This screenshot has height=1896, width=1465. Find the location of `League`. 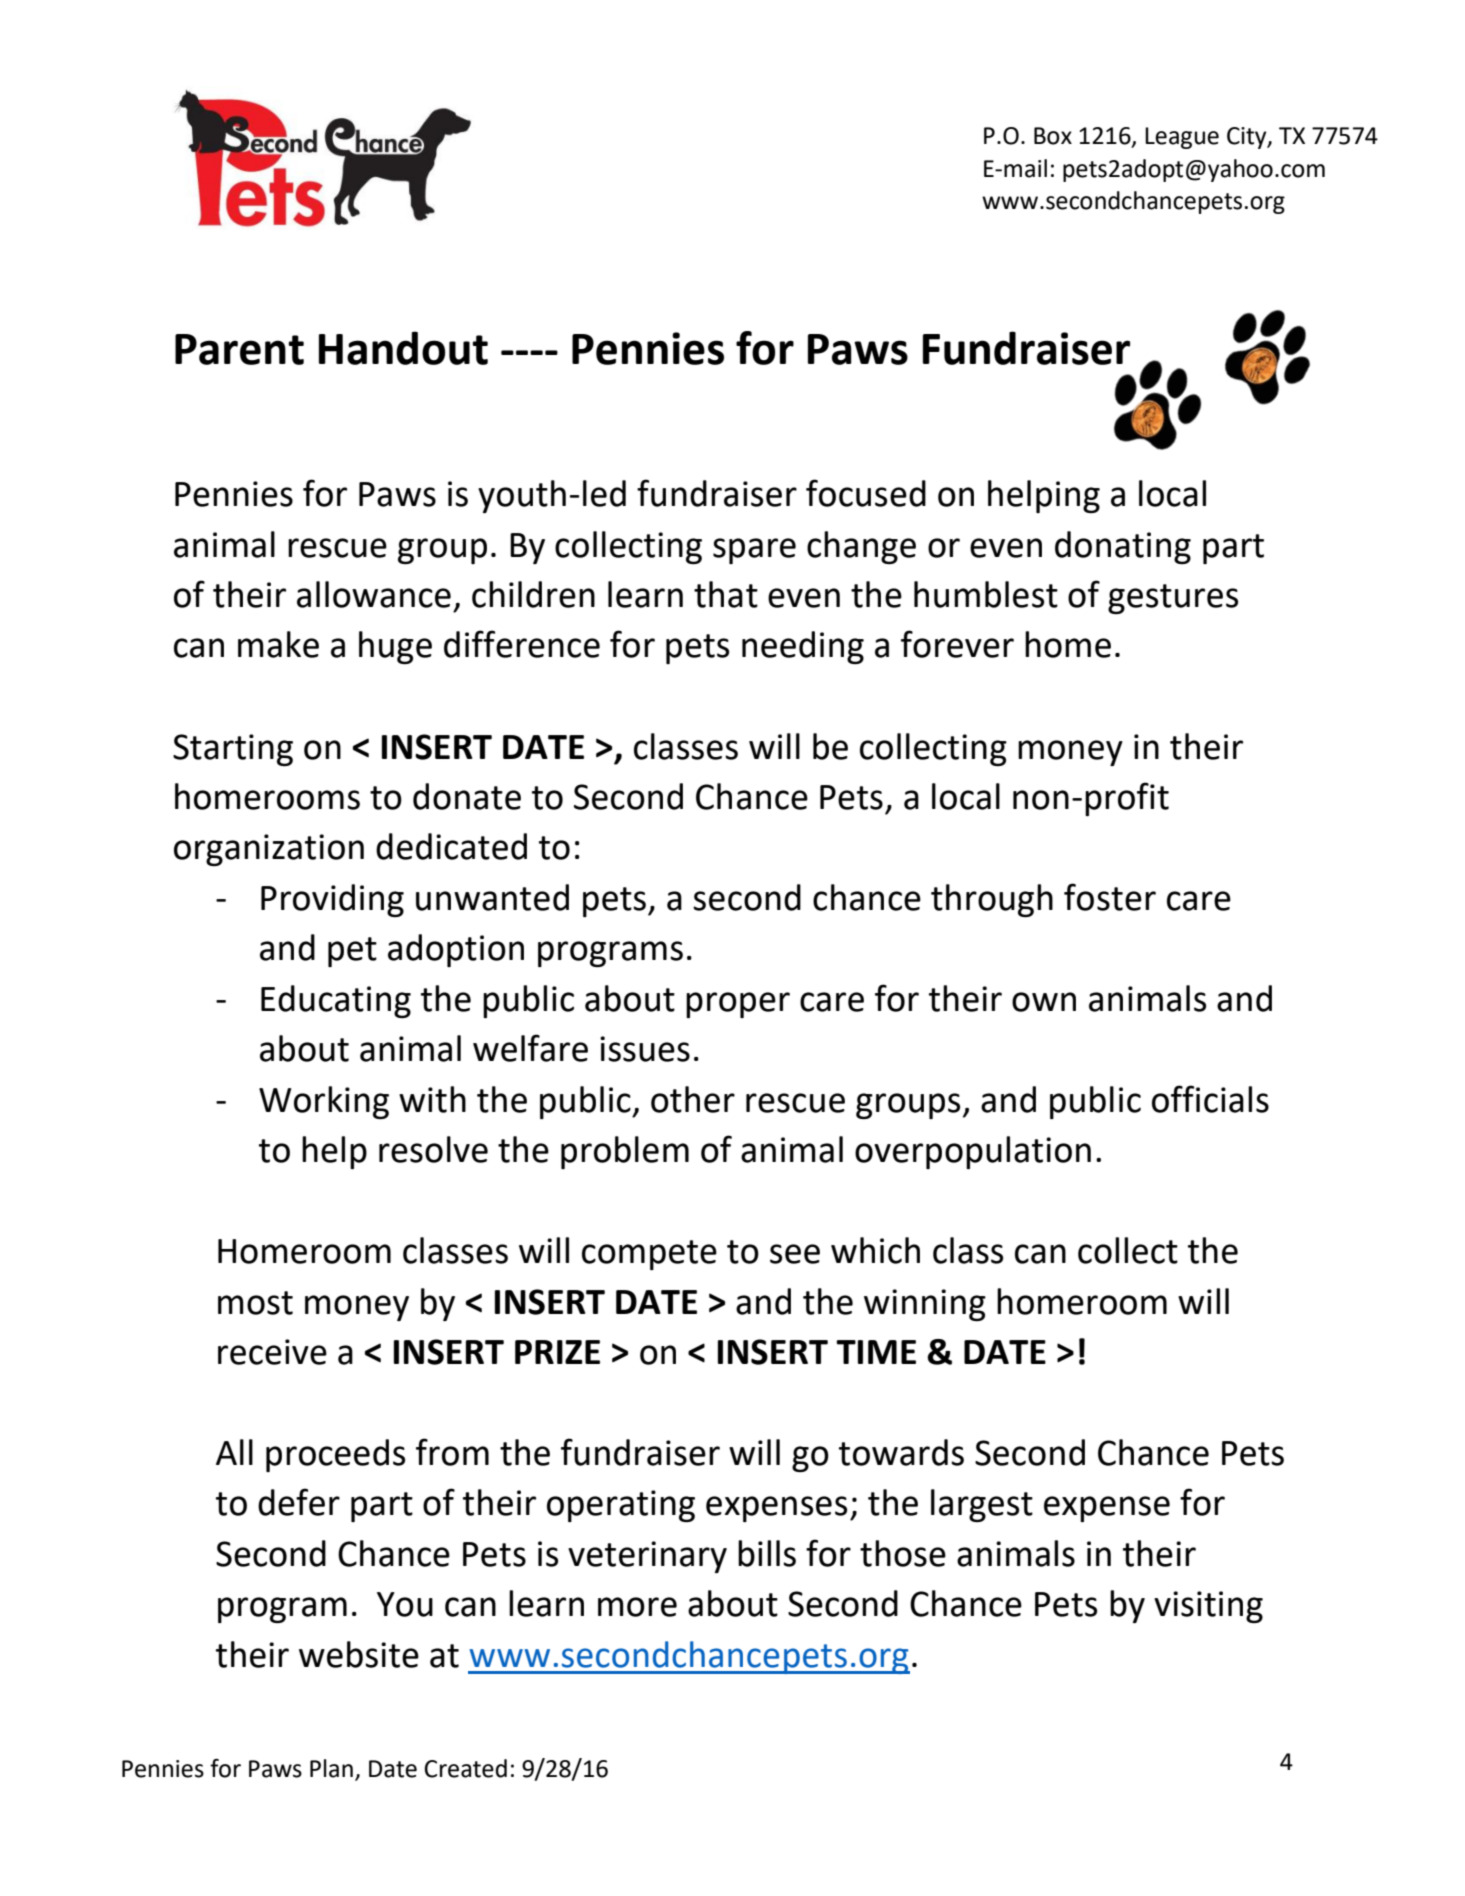

League is located at coordinates (1182, 138).
